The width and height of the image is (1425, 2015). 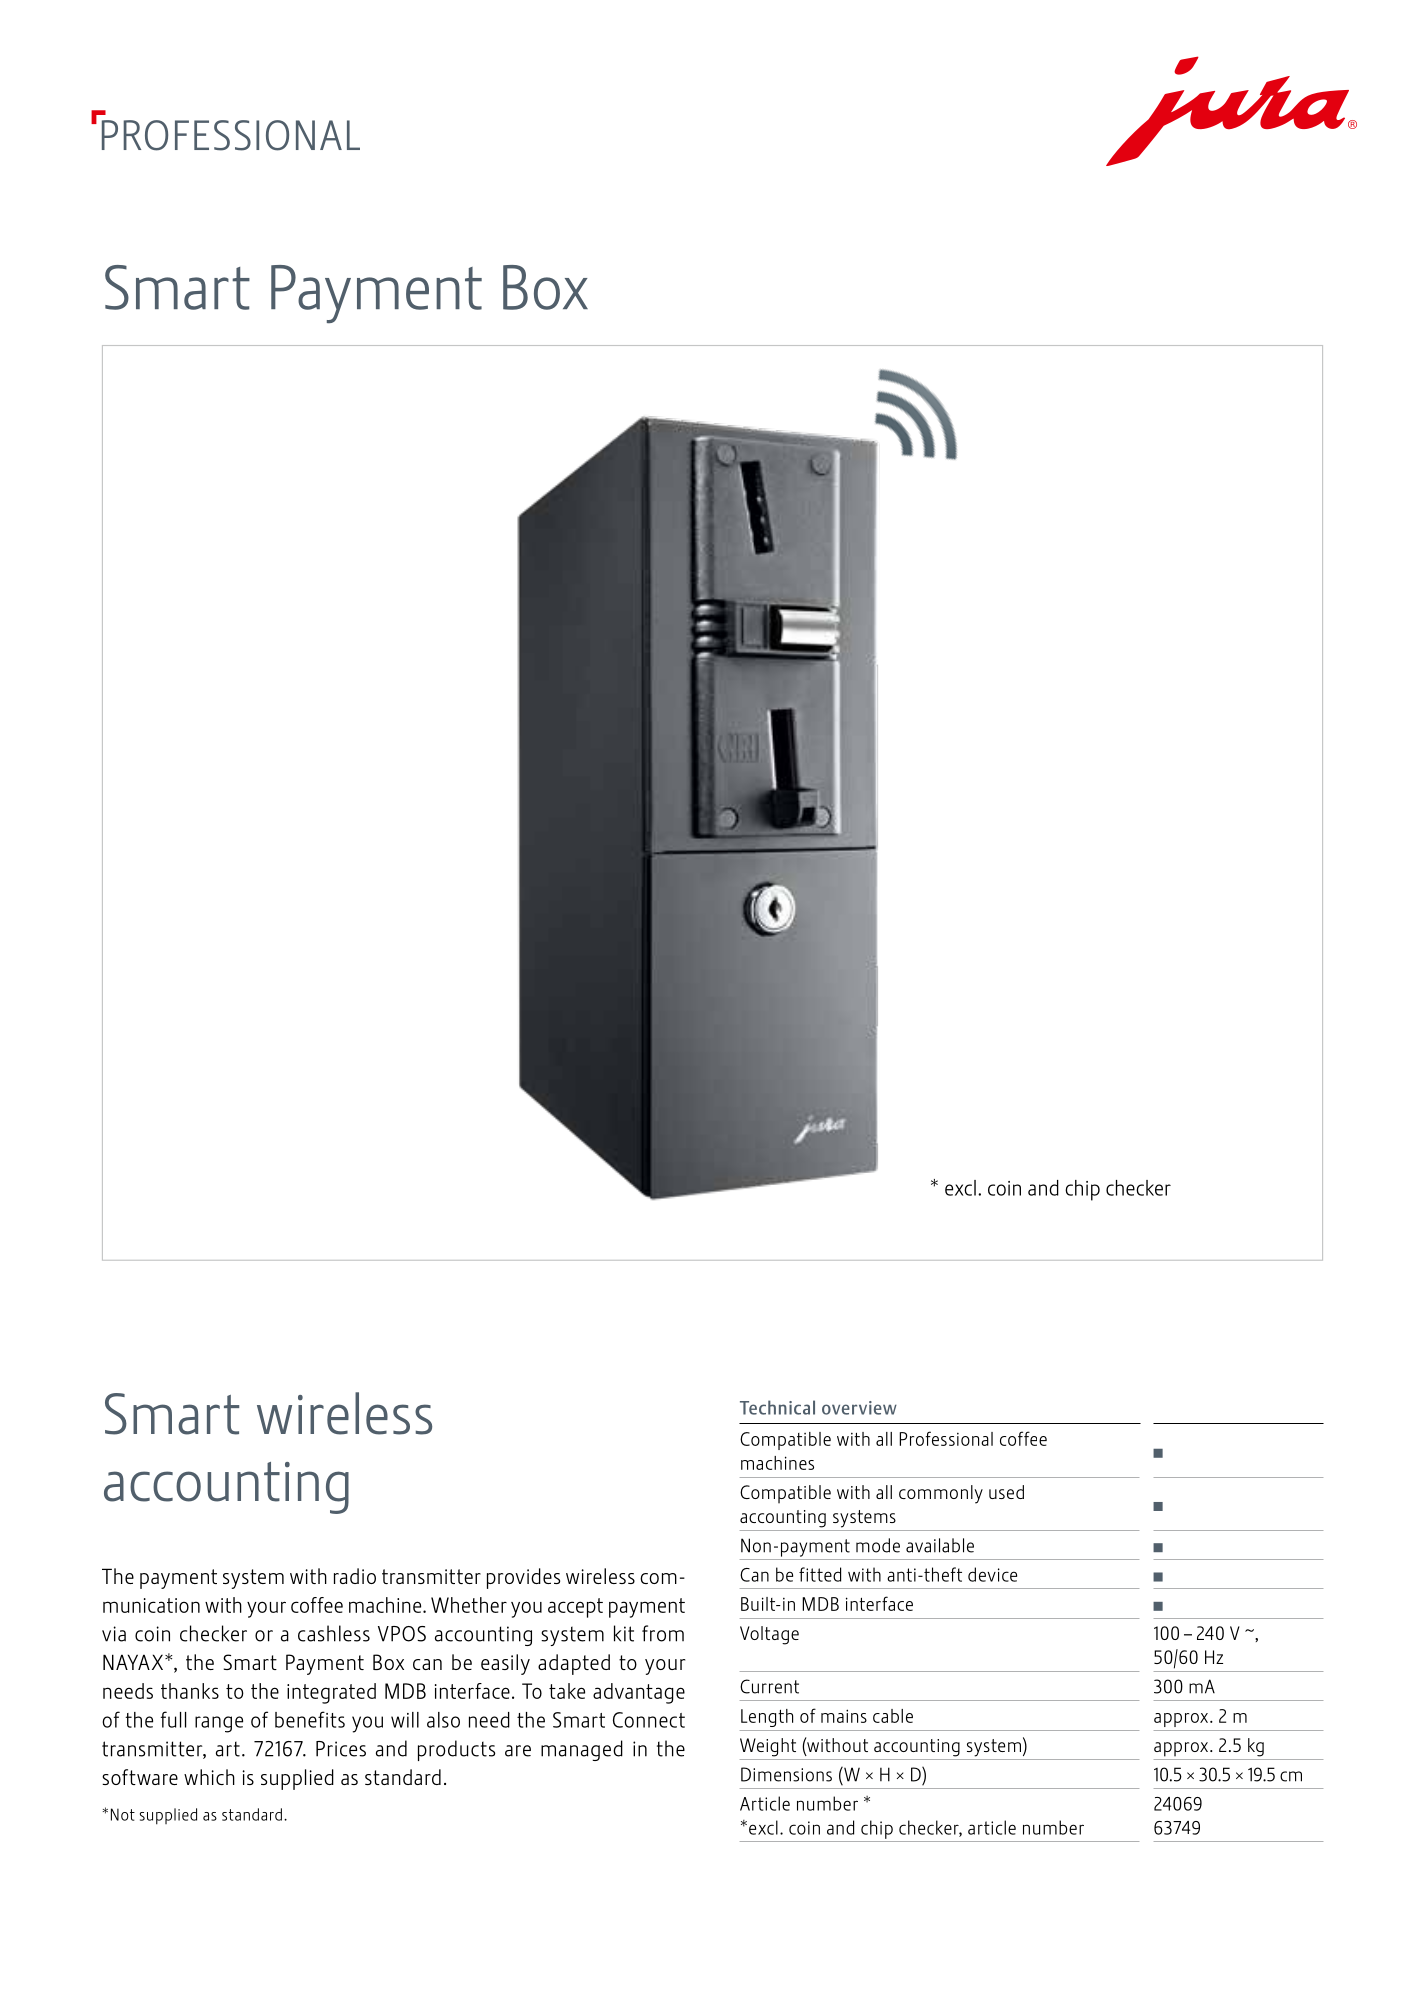 I want to click on Professional, so click(x=946, y=1438).
